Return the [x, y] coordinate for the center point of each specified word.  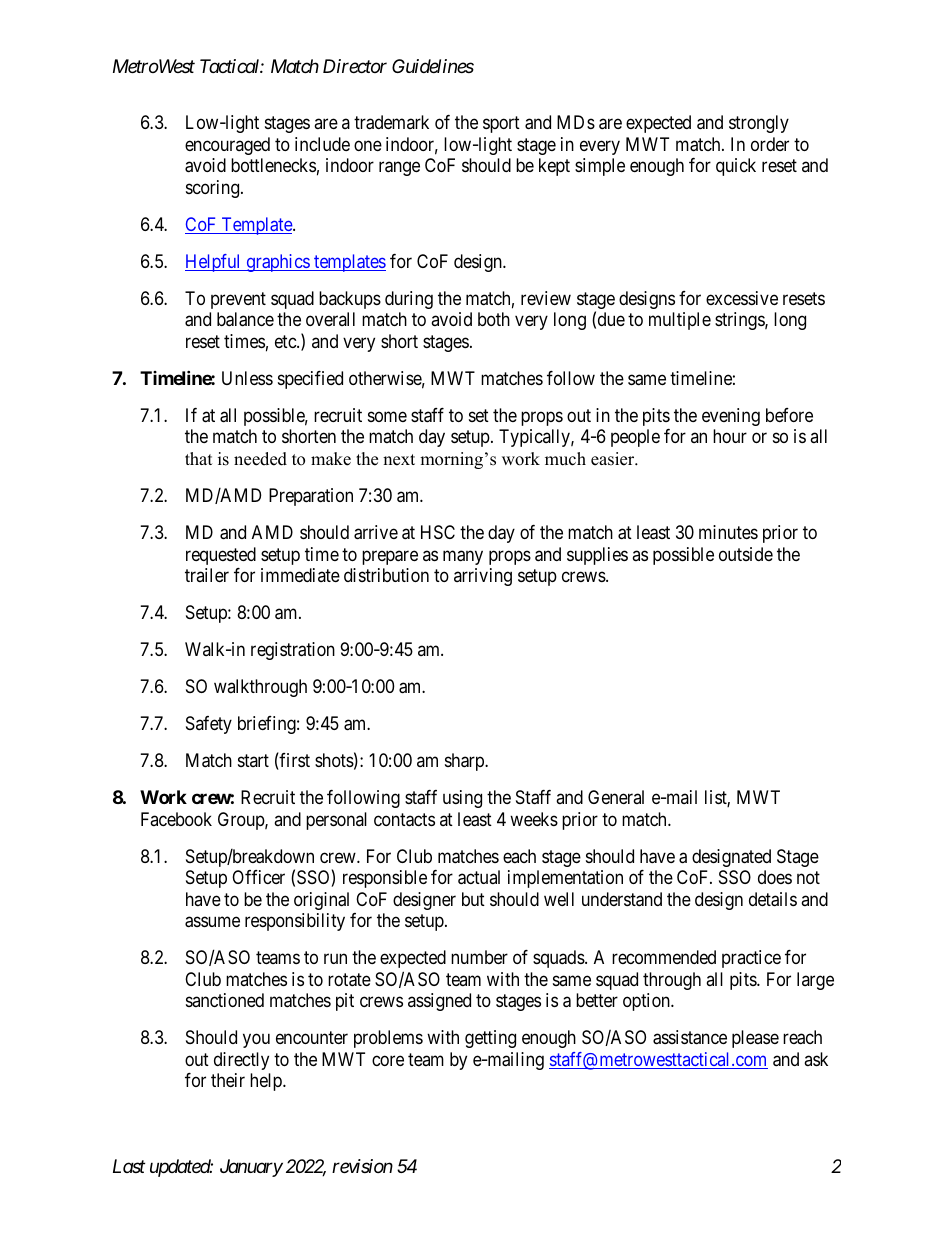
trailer [207, 575]
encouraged [227, 146]
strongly [759, 124]
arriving [483, 577]
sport [501, 124]
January [251, 1168]
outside [746, 554]
